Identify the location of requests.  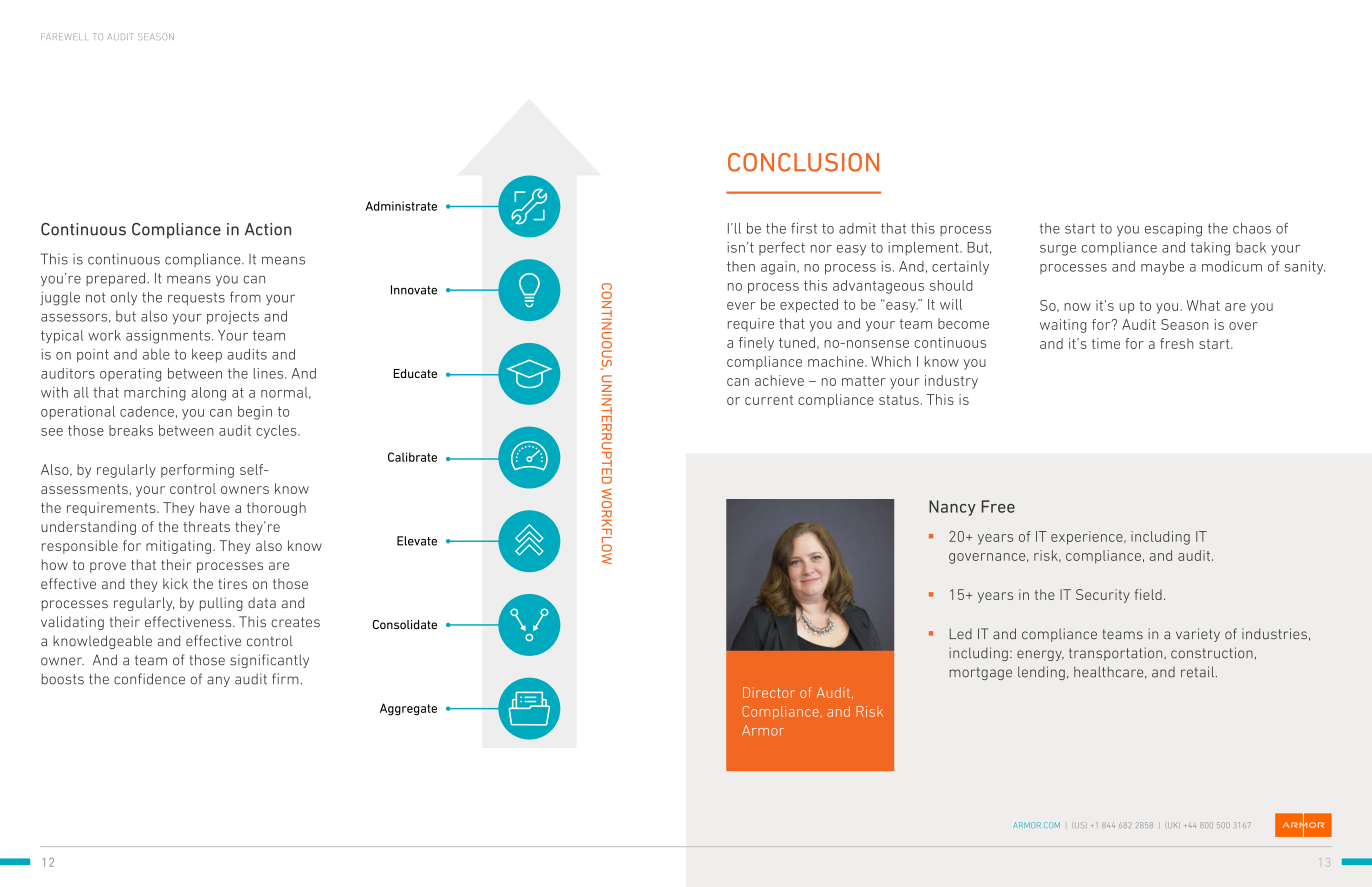
(196, 298).
